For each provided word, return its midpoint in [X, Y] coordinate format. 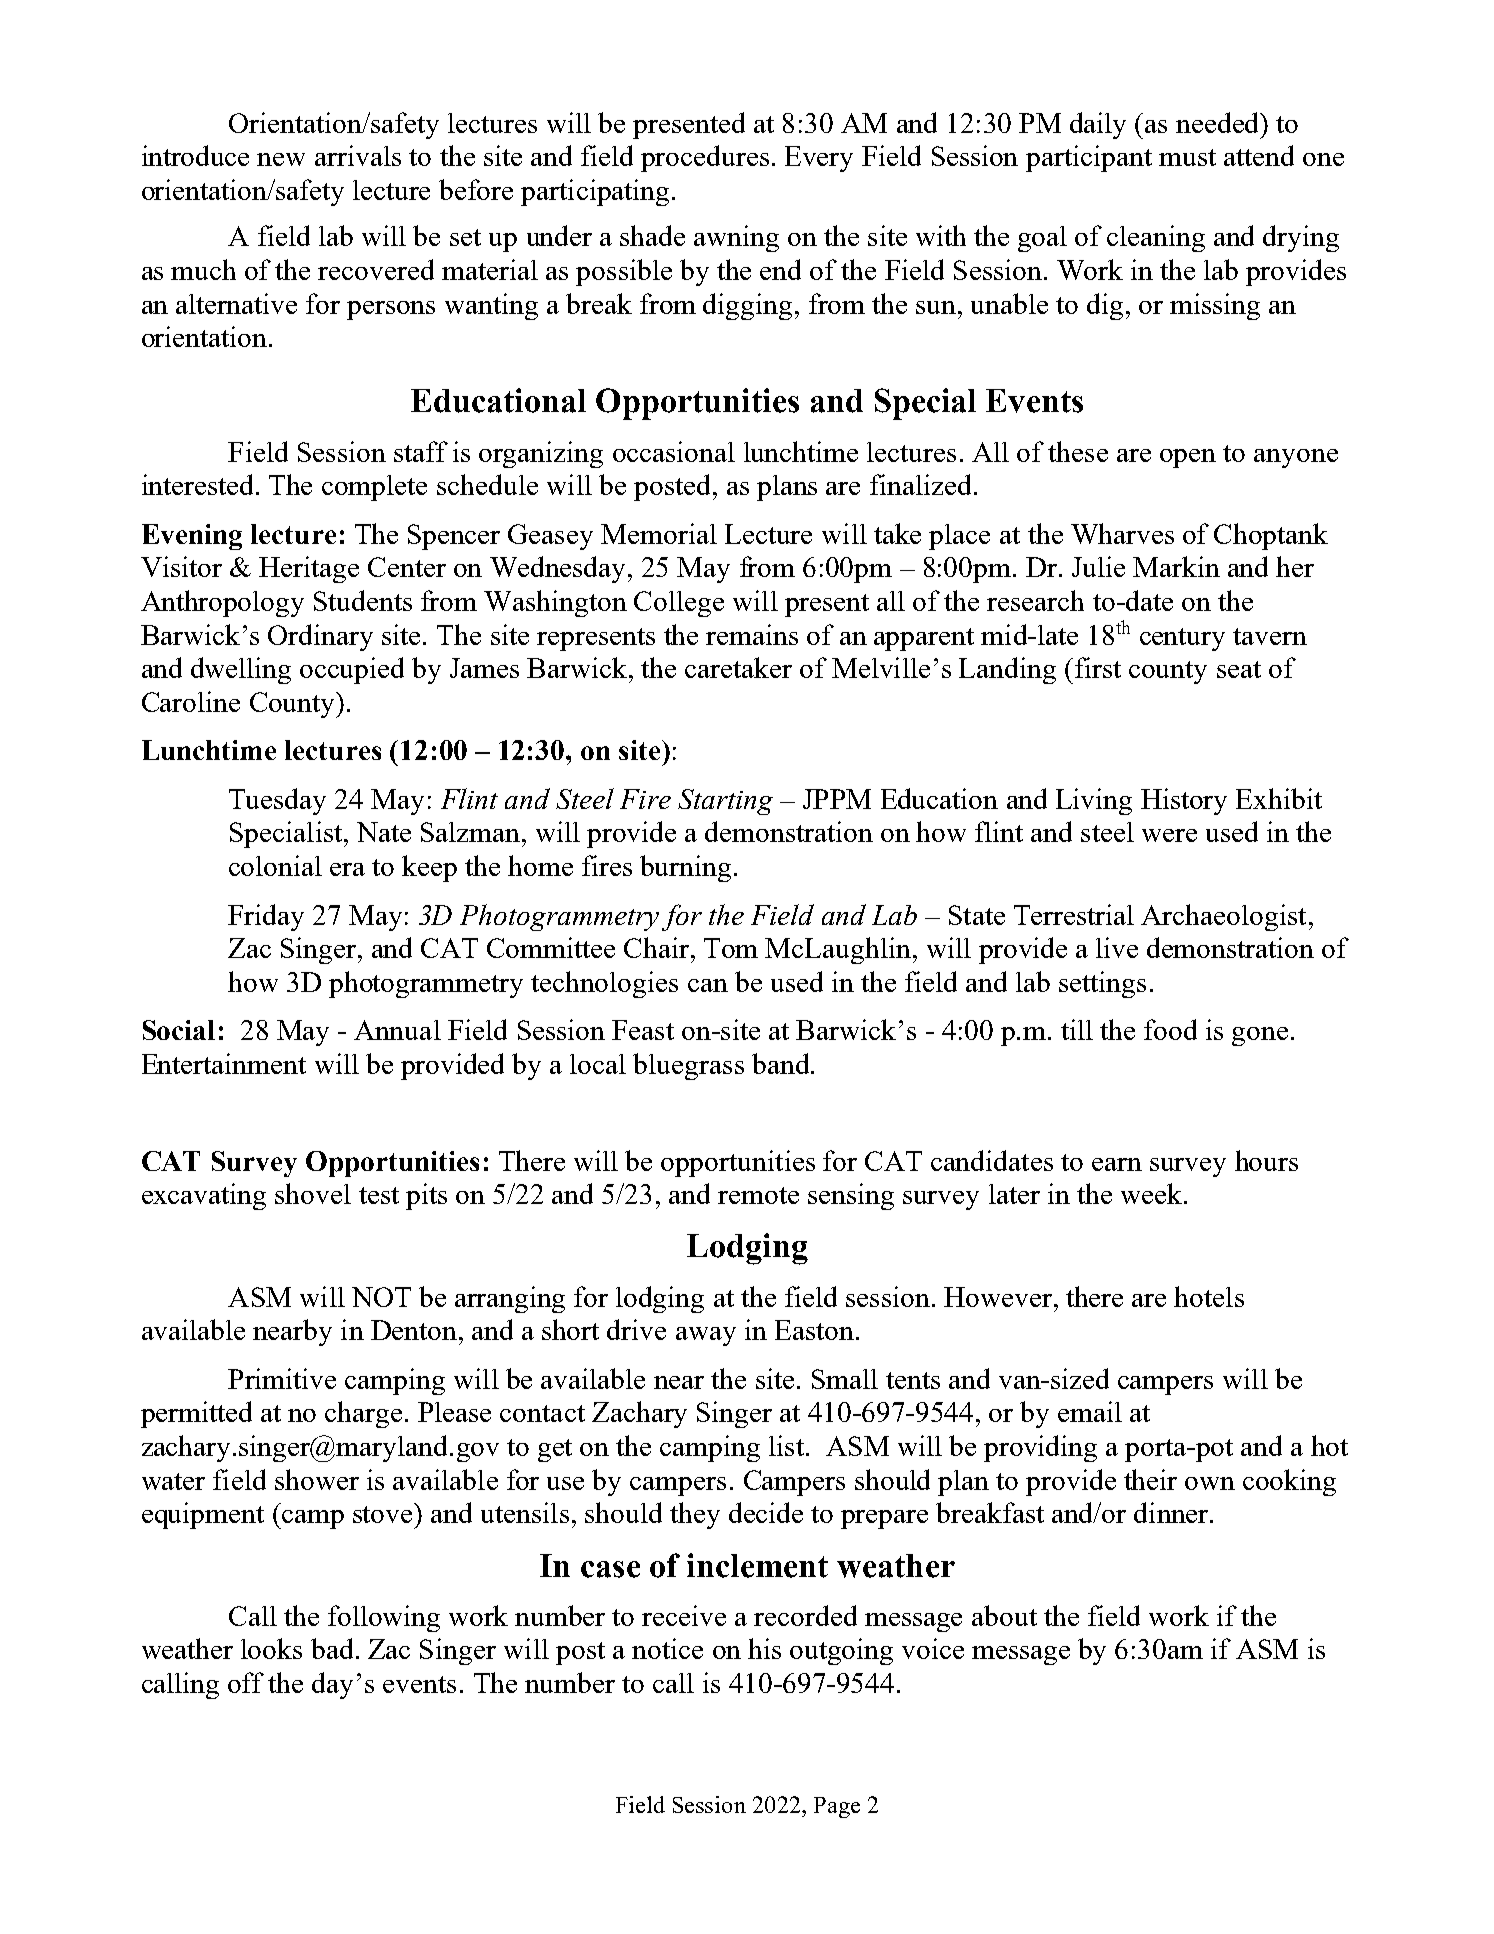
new [281, 159]
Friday [266, 917]
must [1187, 157]
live [1117, 947]
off [246, 1682]
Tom [731, 948]
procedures [705, 158]
